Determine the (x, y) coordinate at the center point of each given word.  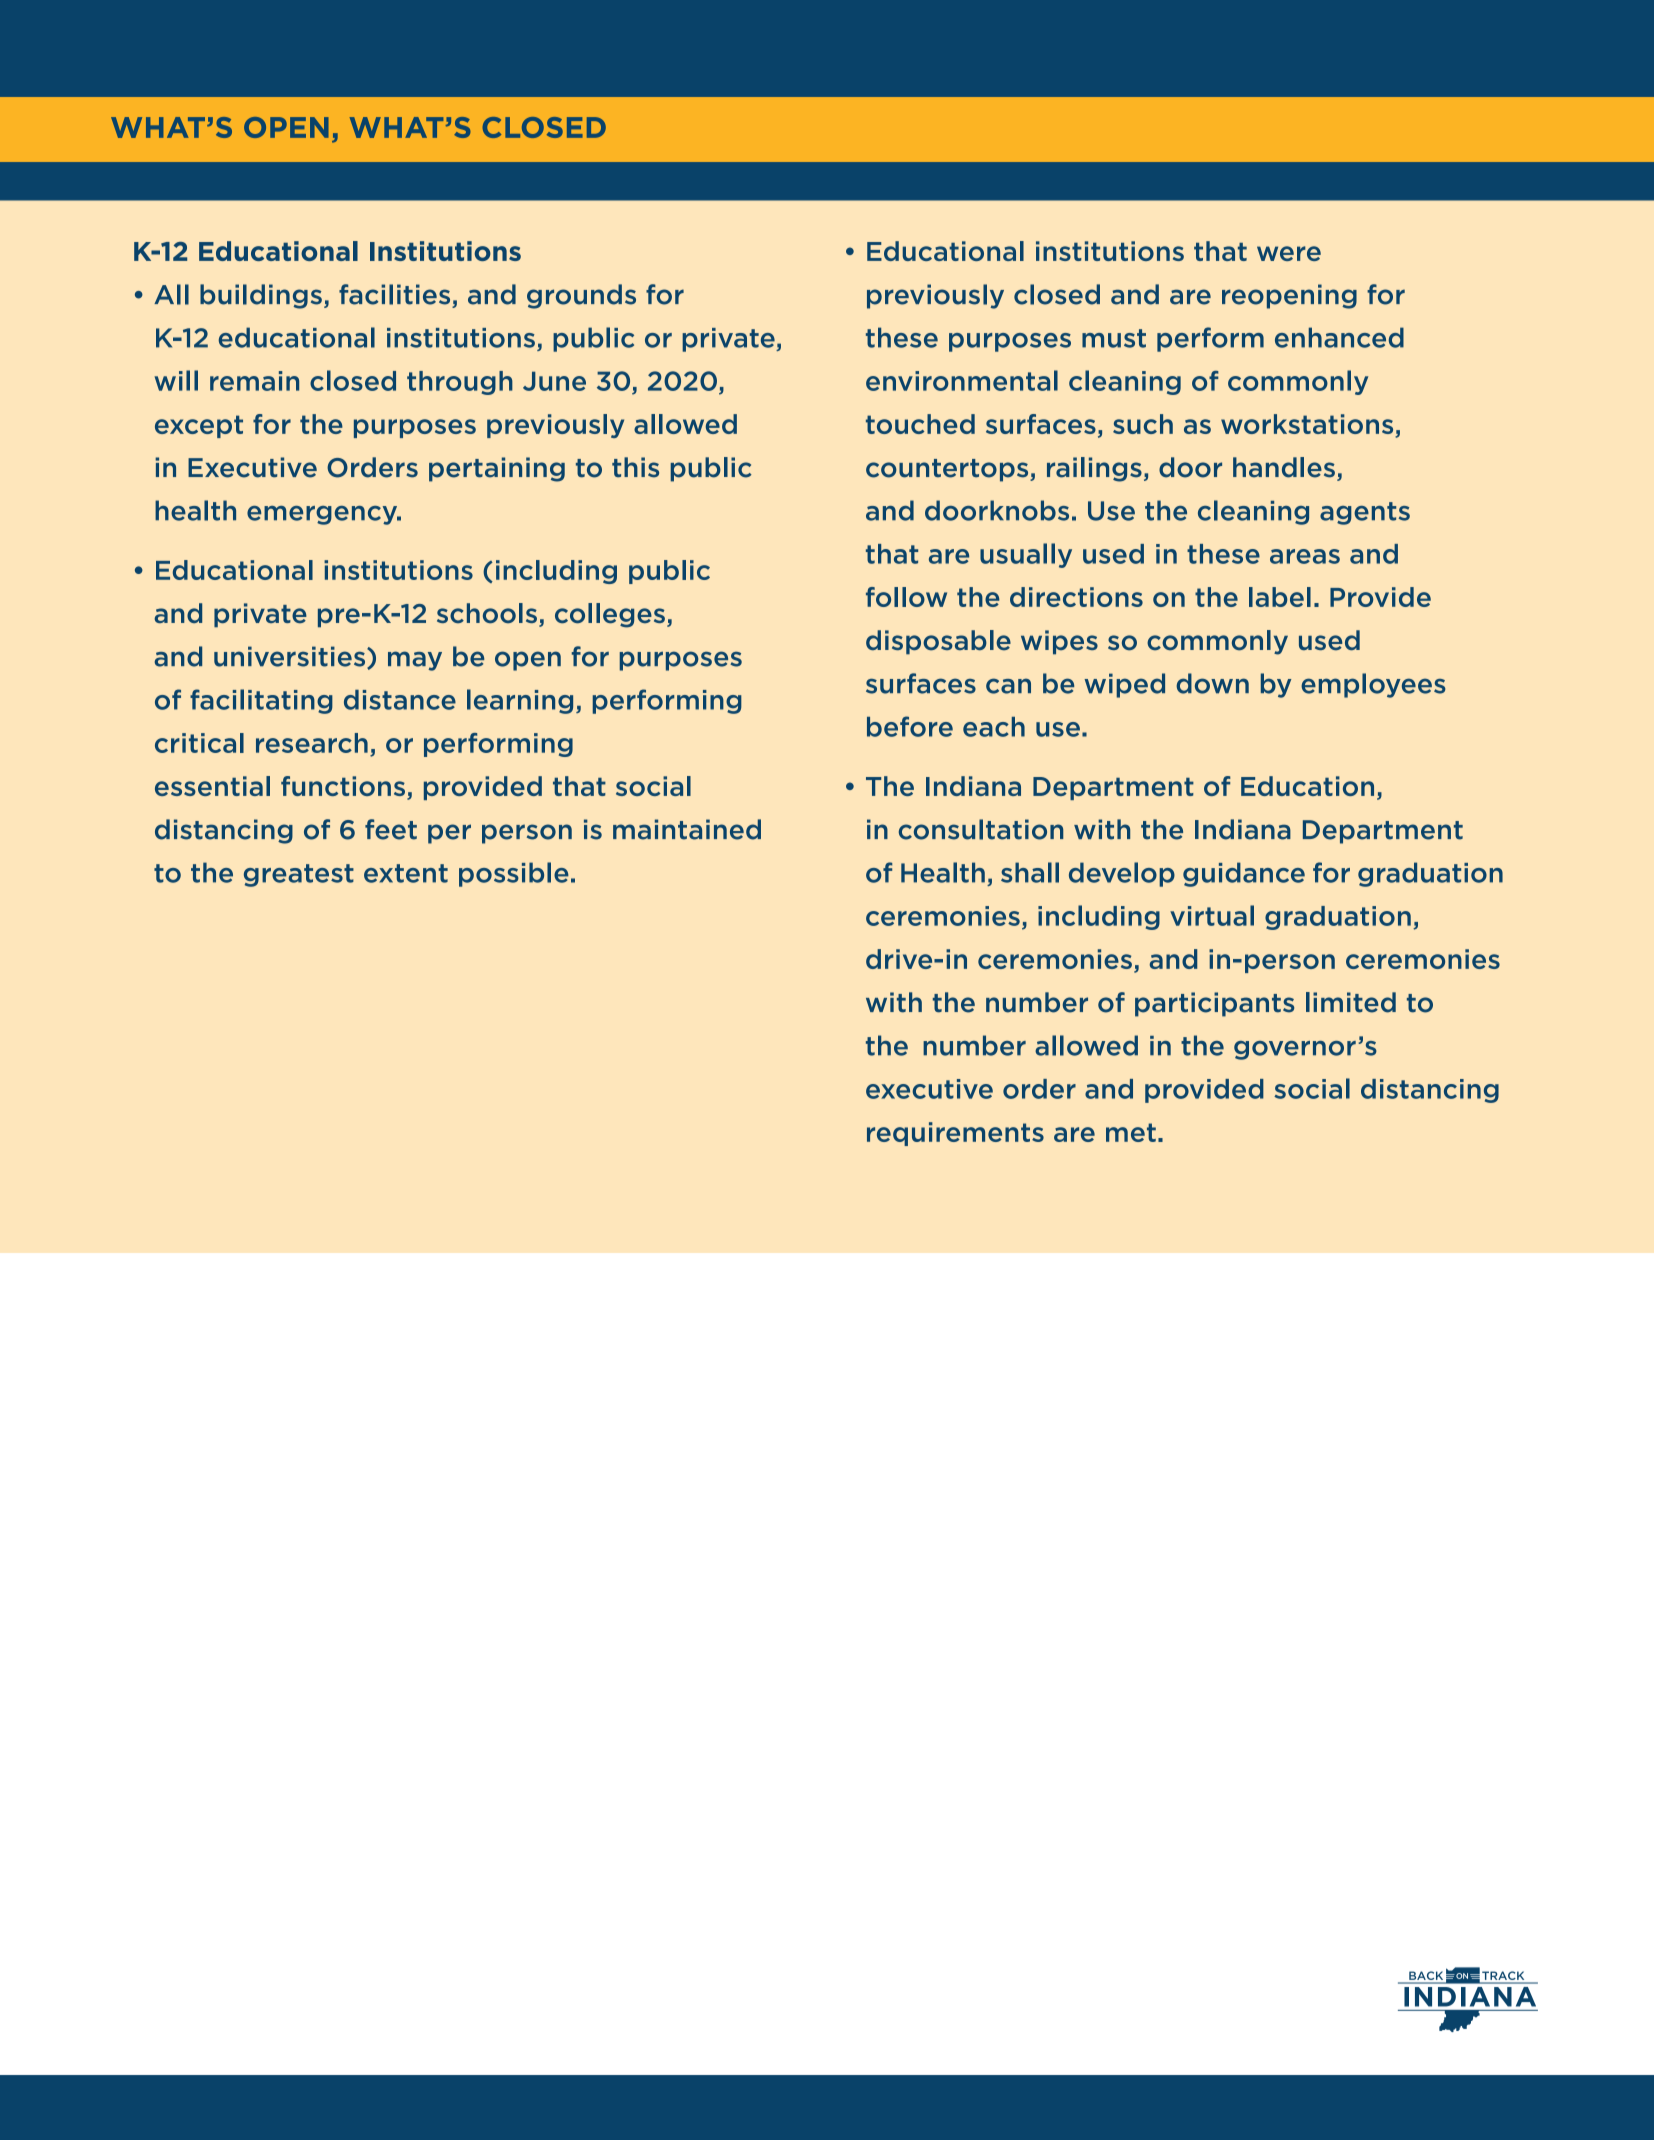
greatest (299, 875)
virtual (1212, 915)
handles (1284, 467)
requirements (955, 1134)
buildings (261, 296)
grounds (581, 296)
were (1289, 253)
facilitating (261, 701)
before (910, 726)
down (1212, 683)
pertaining (497, 469)
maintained (687, 829)
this (635, 467)
